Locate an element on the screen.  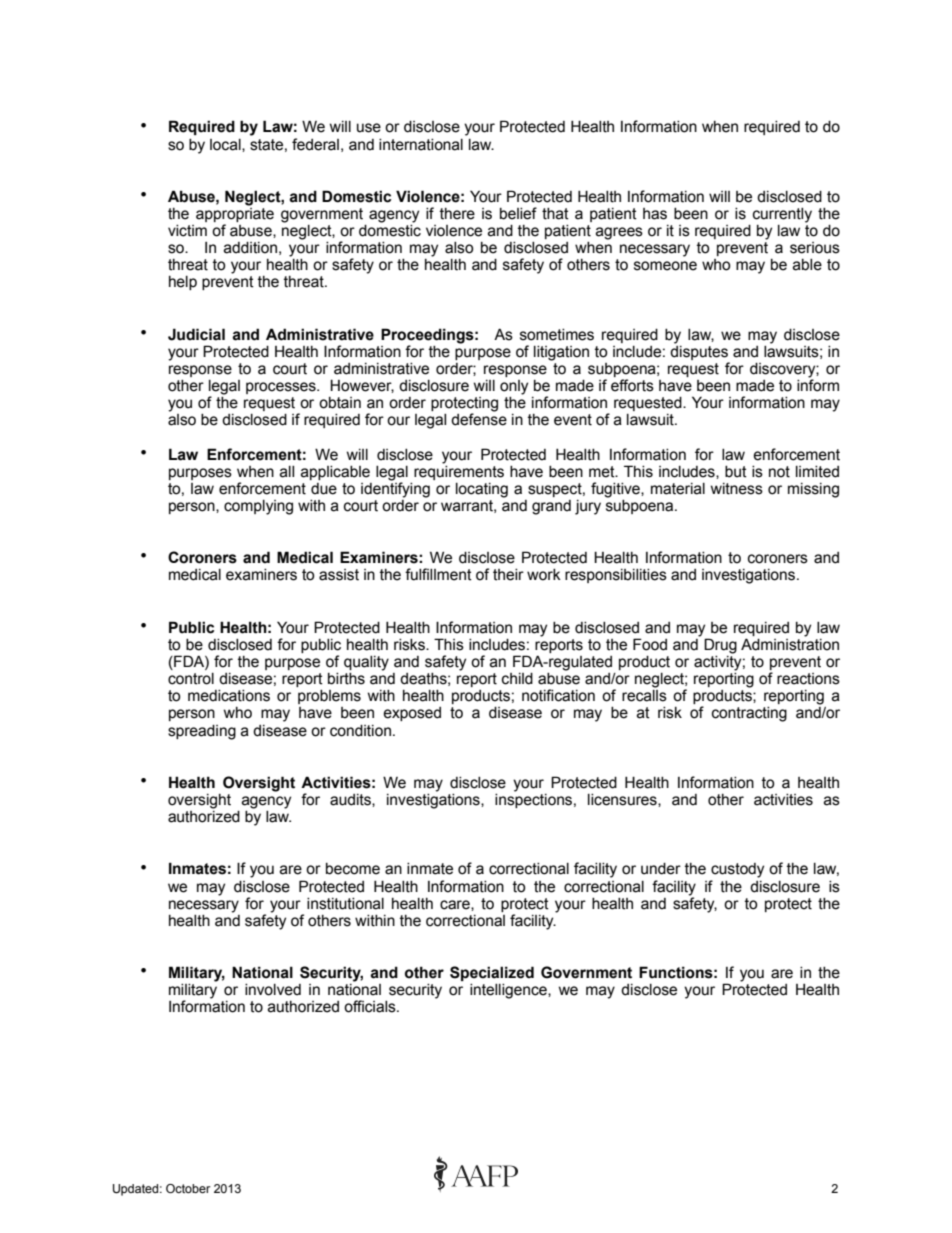
but is located at coordinates (736, 472).
